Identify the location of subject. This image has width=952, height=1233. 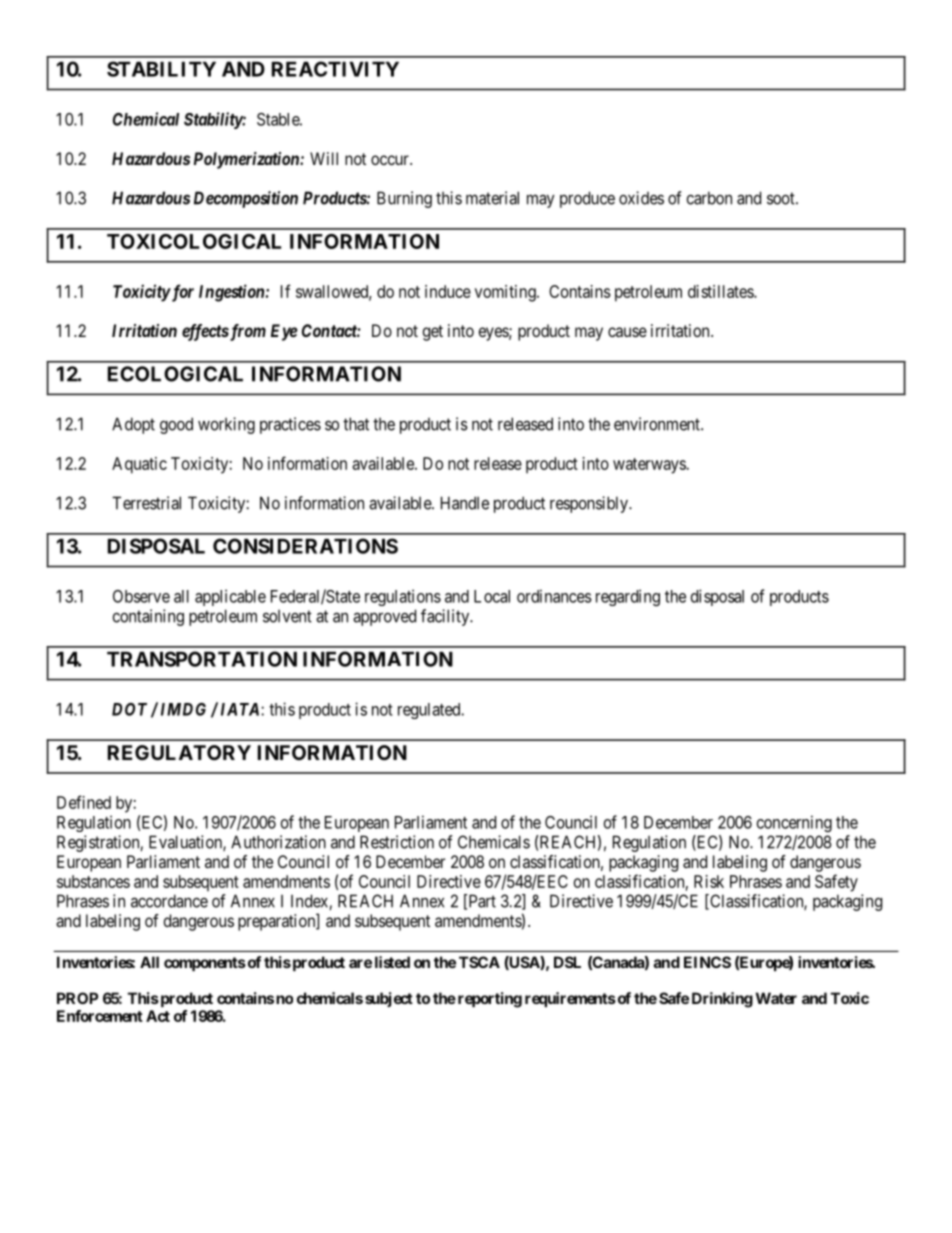
(389, 999).
